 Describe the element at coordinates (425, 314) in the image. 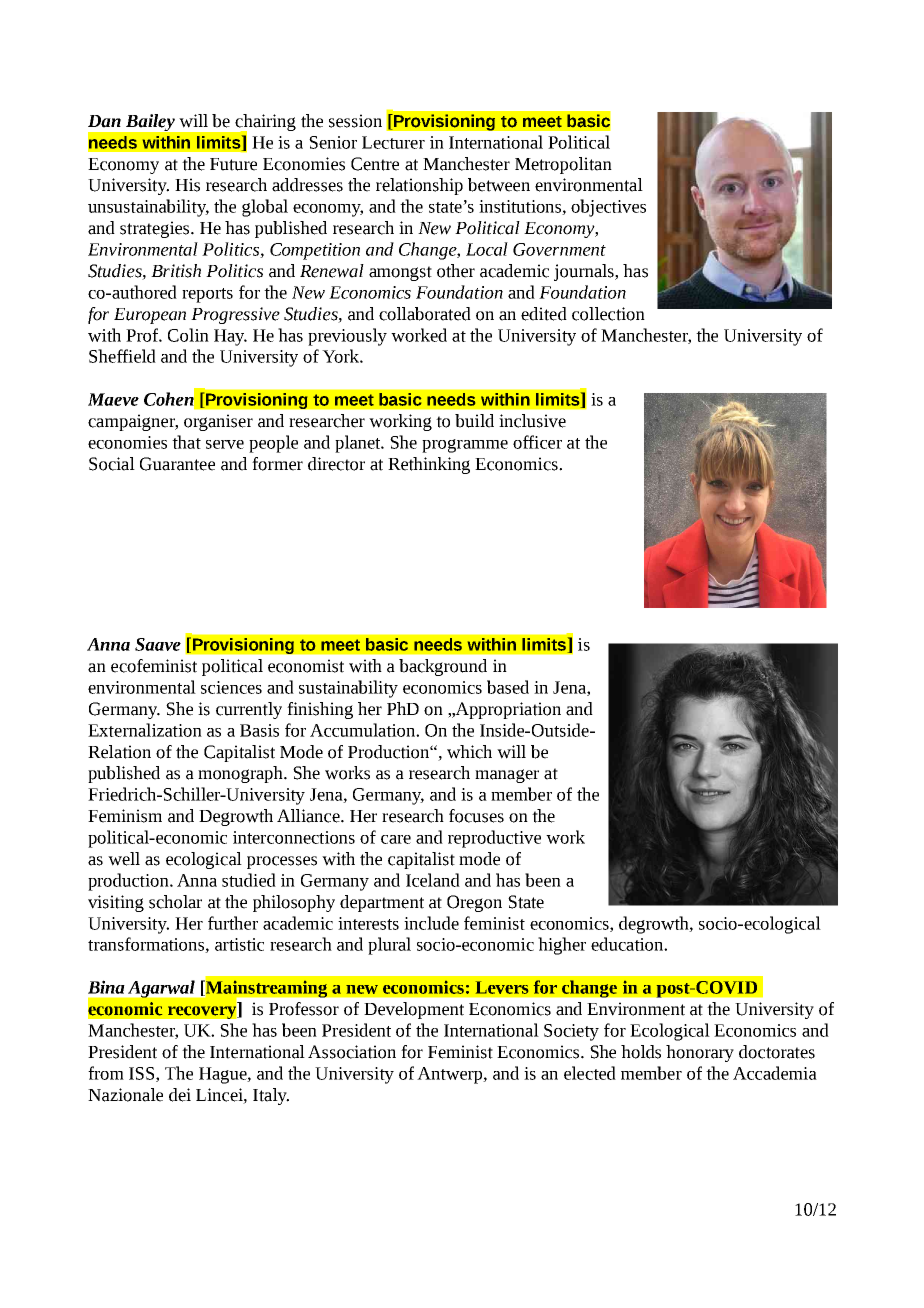

I see `collaborated` at that location.
